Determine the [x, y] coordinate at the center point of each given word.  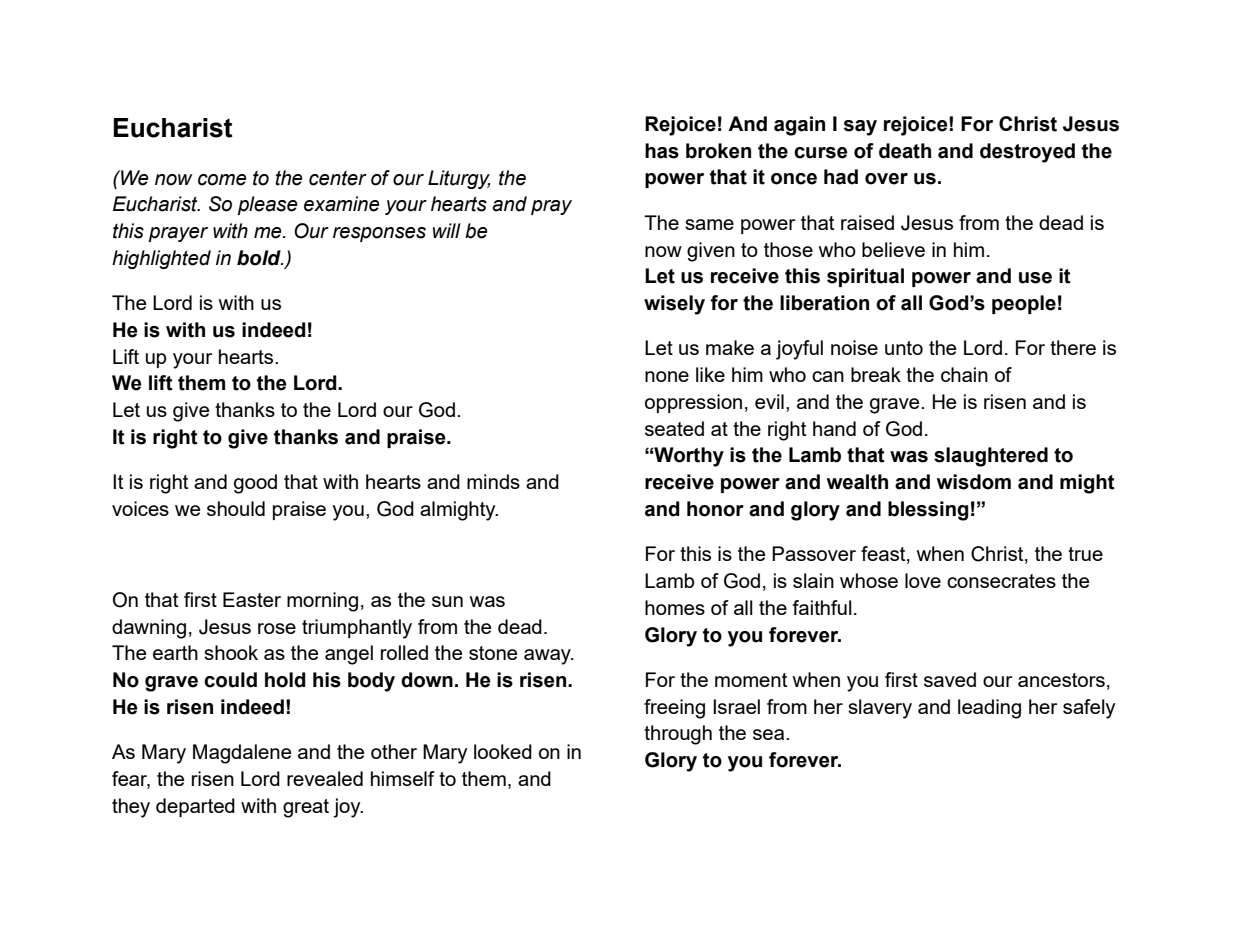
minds [493, 481]
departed [195, 807]
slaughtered [991, 457]
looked [503, 751]
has [662, 151]
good [255, 484]
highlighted [161, 259]
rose [277, 628]
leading [989, 709]
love [923, 580]
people [1024, 304]
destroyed [1027, 153]
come [222, 180]
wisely [674, 305]
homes [675, 607]
